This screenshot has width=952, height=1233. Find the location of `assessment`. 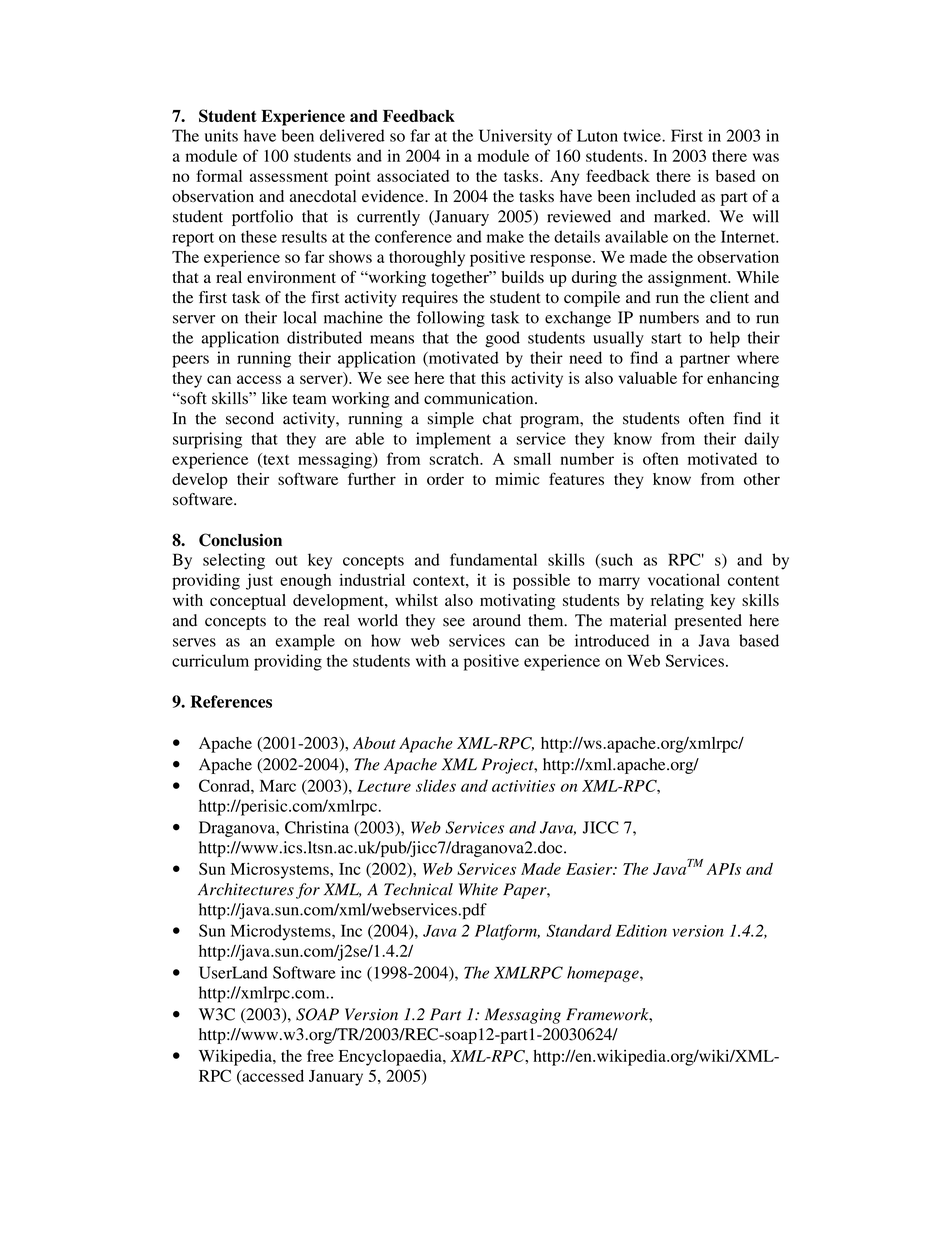

assessment is located at coordinates (289, 177).
